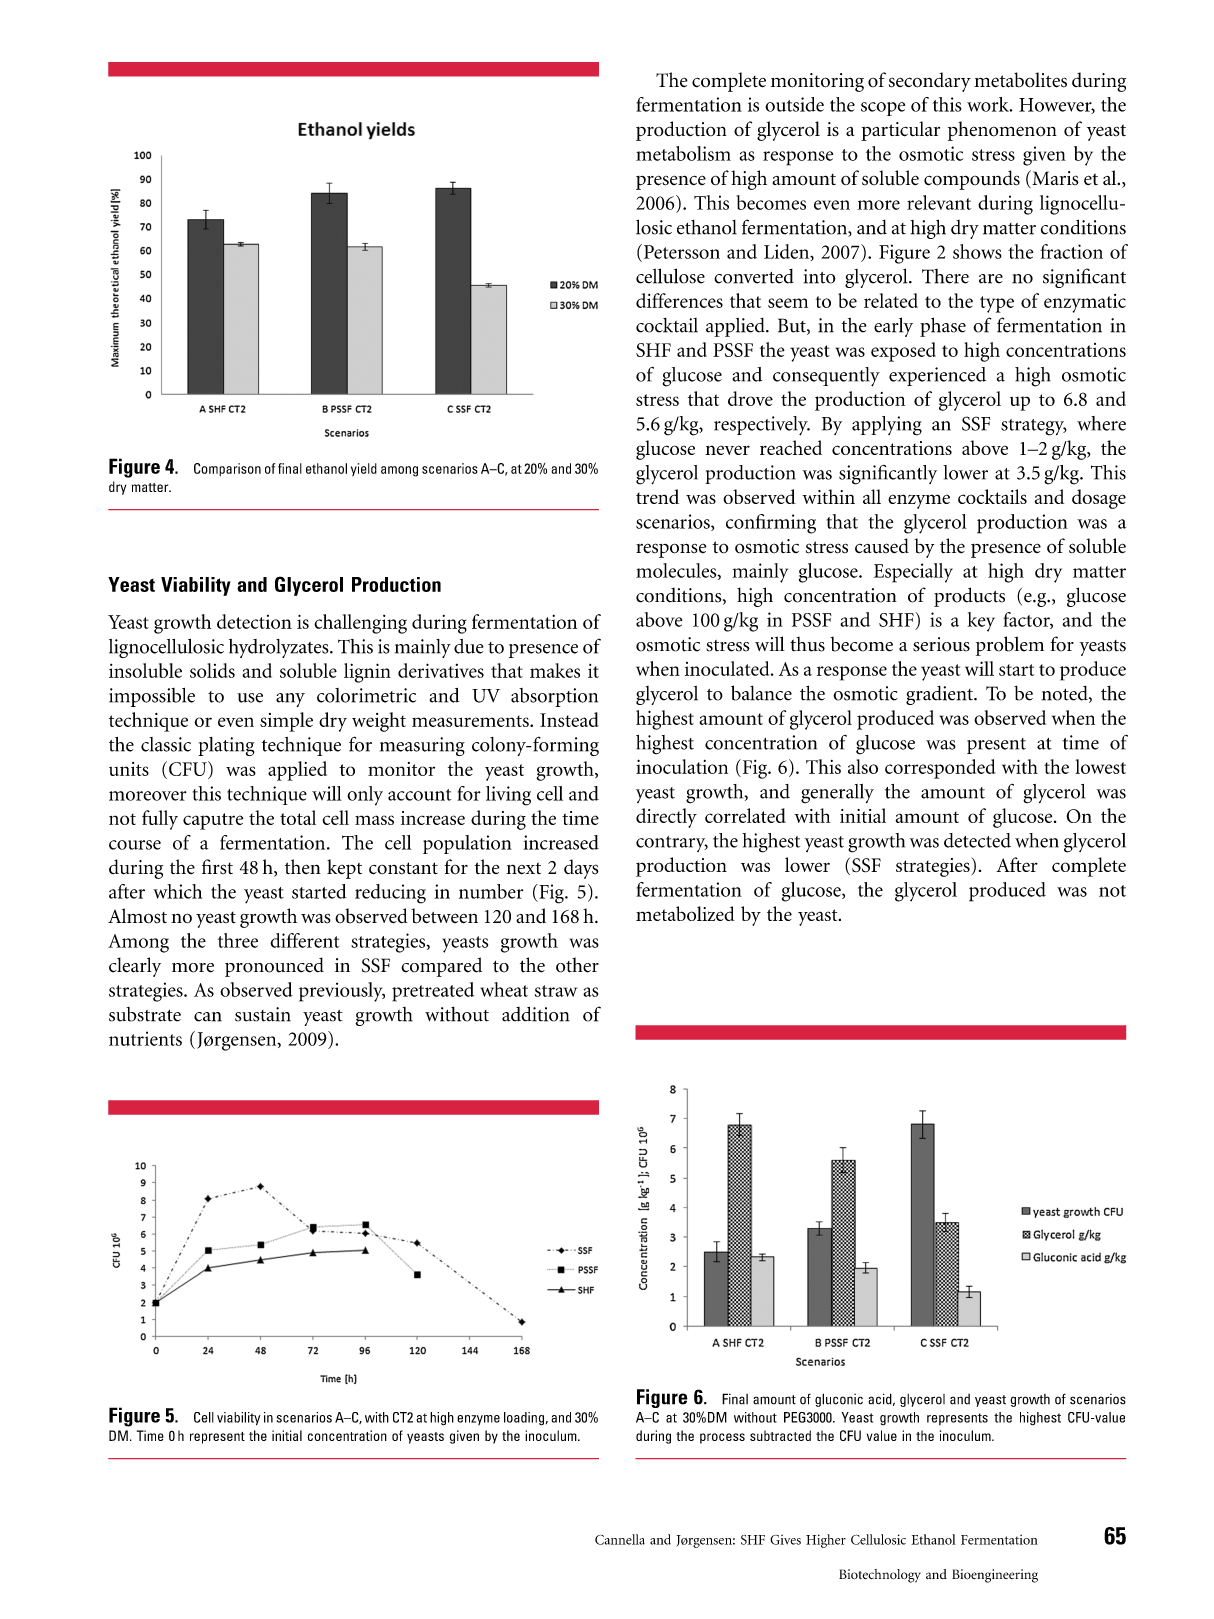 The image size is (1214, 1619). I want to click on metabolism, so click(683, 153).
